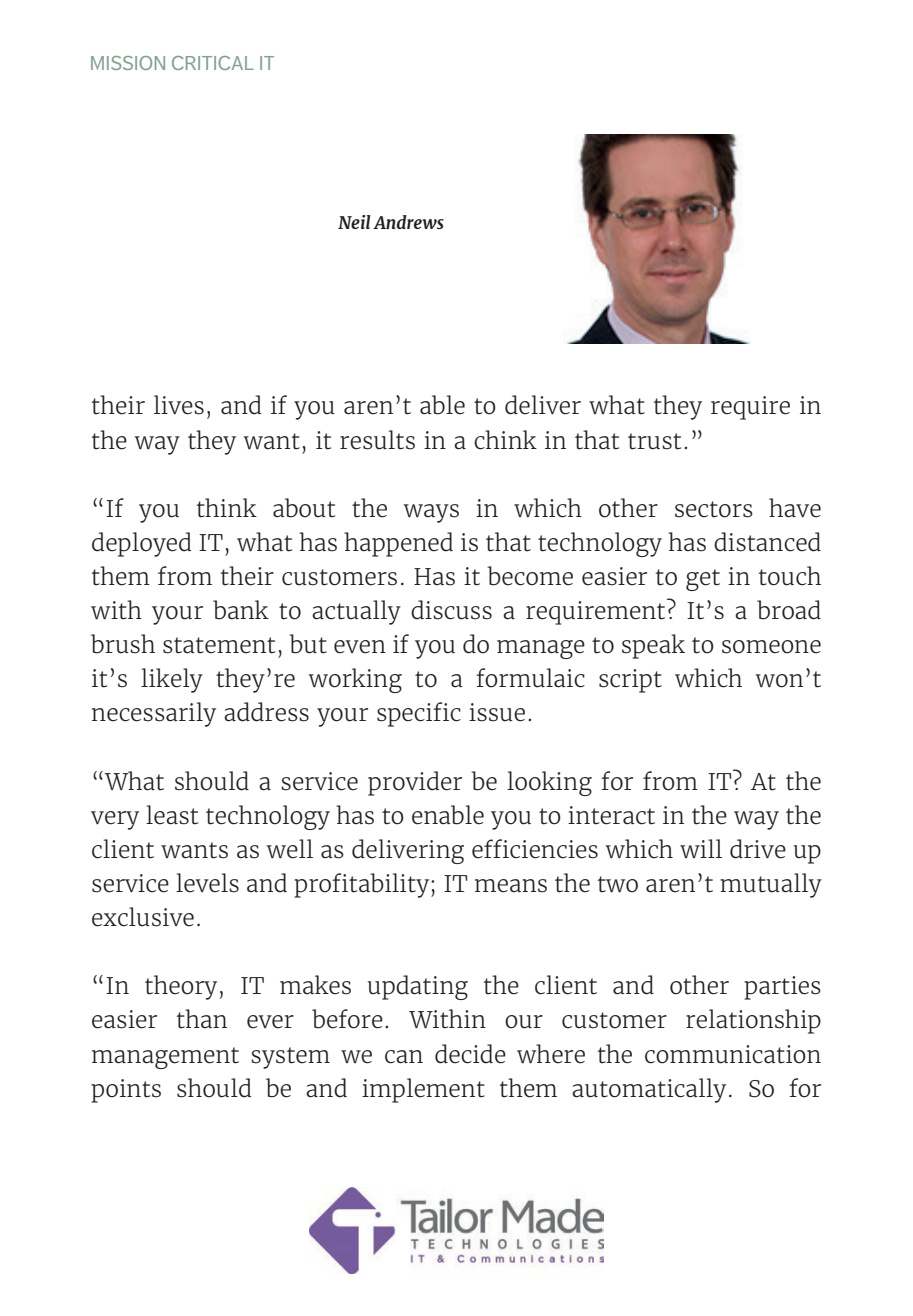  What do you see at coordinates (202, 1019) in the screenshot?
I see `than` at bounding box center [202, 1019].
